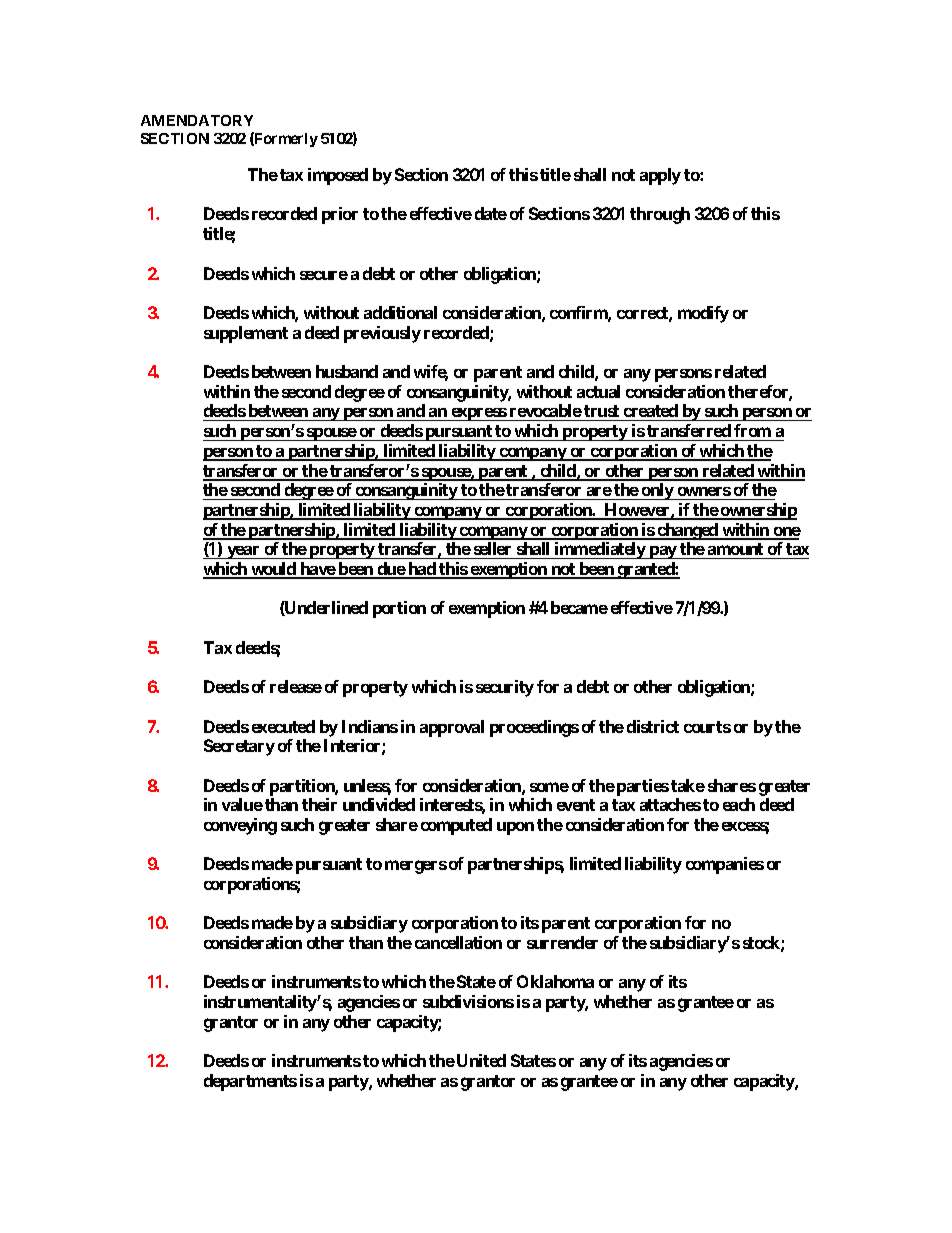  Describe the element at coordinates (663, 552) in the document. I see `pay` at that location.
